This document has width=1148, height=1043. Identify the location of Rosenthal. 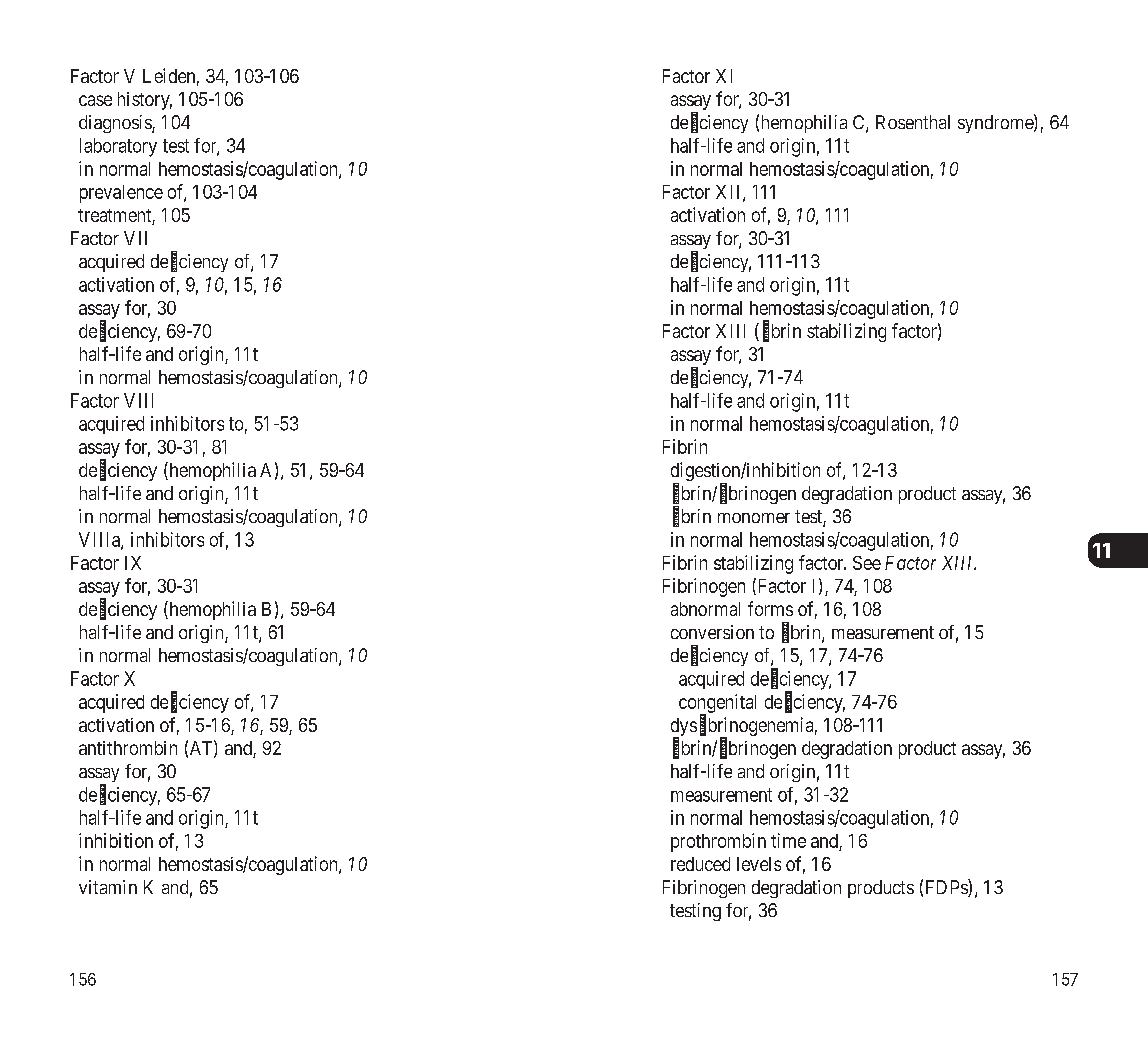
(913, 122).
